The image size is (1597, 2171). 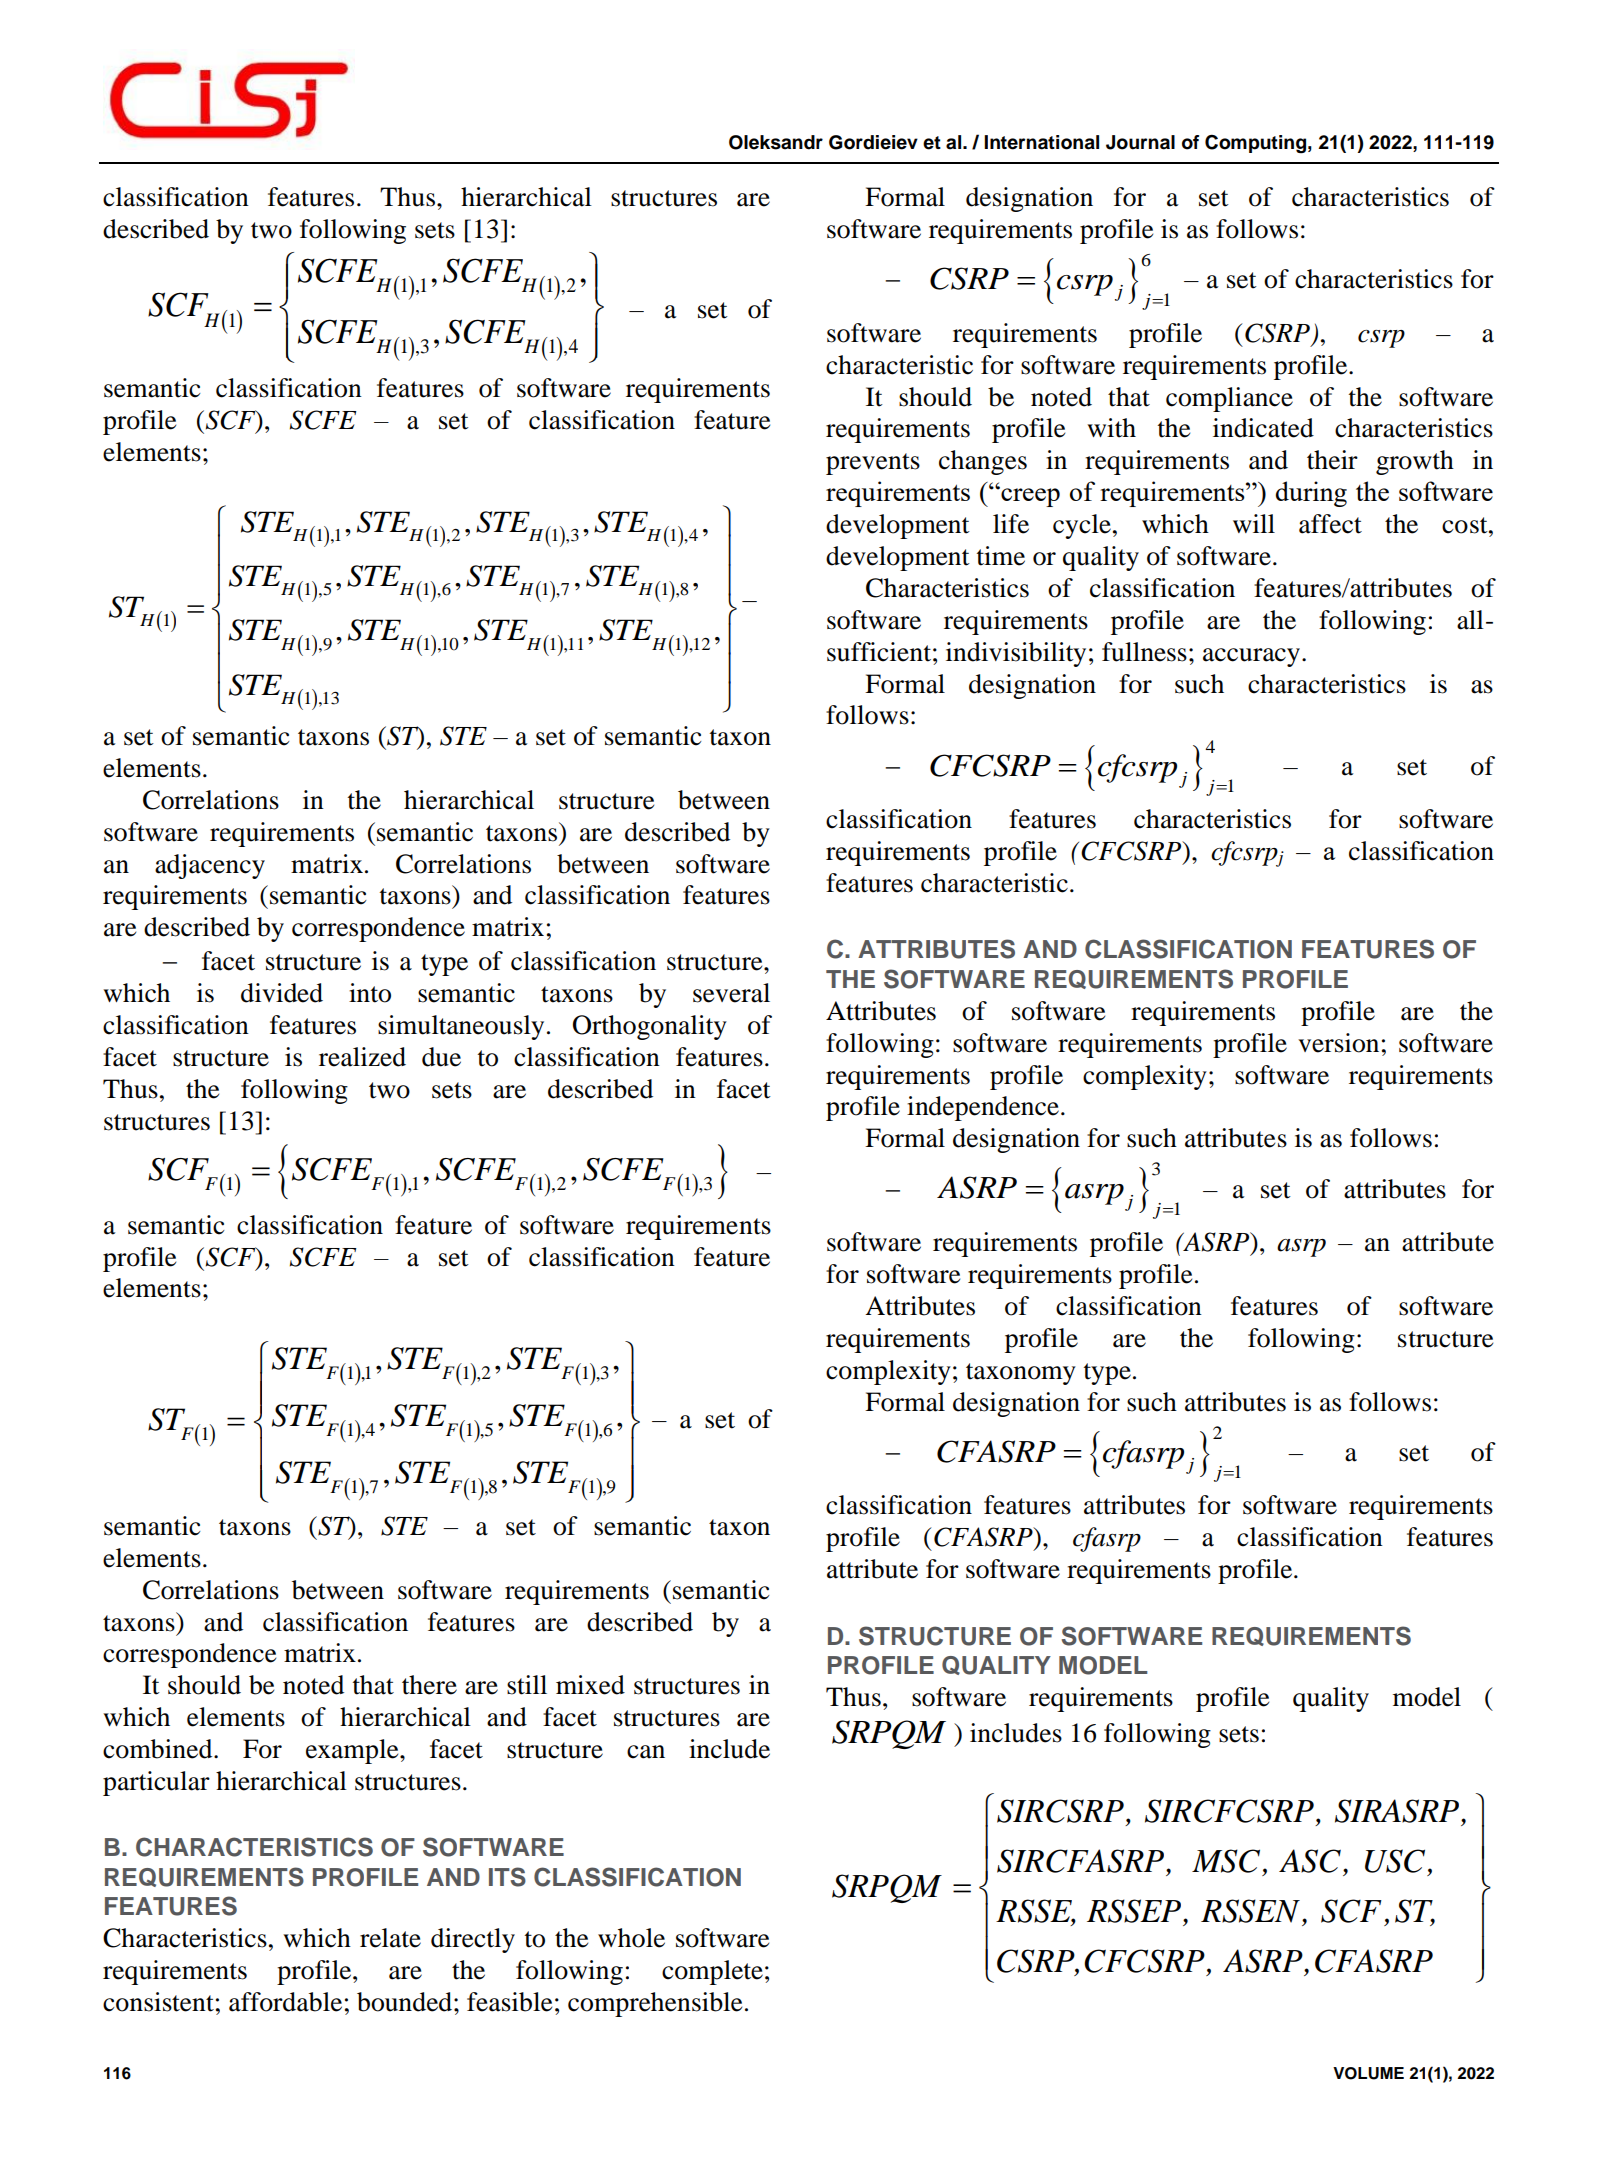 I want to click on Journal, so click(x=1140, y=142).
